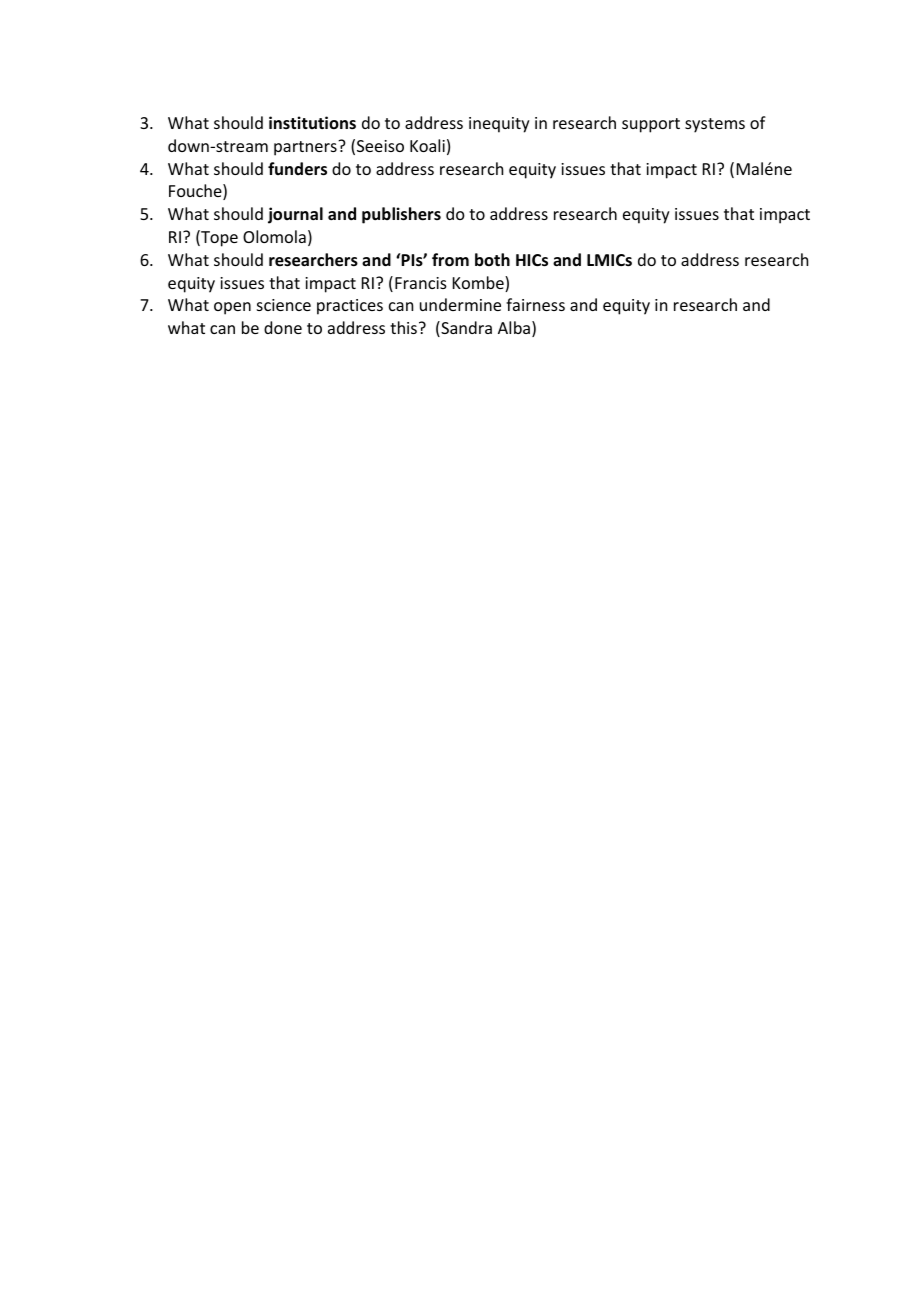 The height and width of the screenshot is (1308, 924). What do you see at coordinates (450, 260) in the screenshot?
I see `from` at bounding box center [450, 260].
